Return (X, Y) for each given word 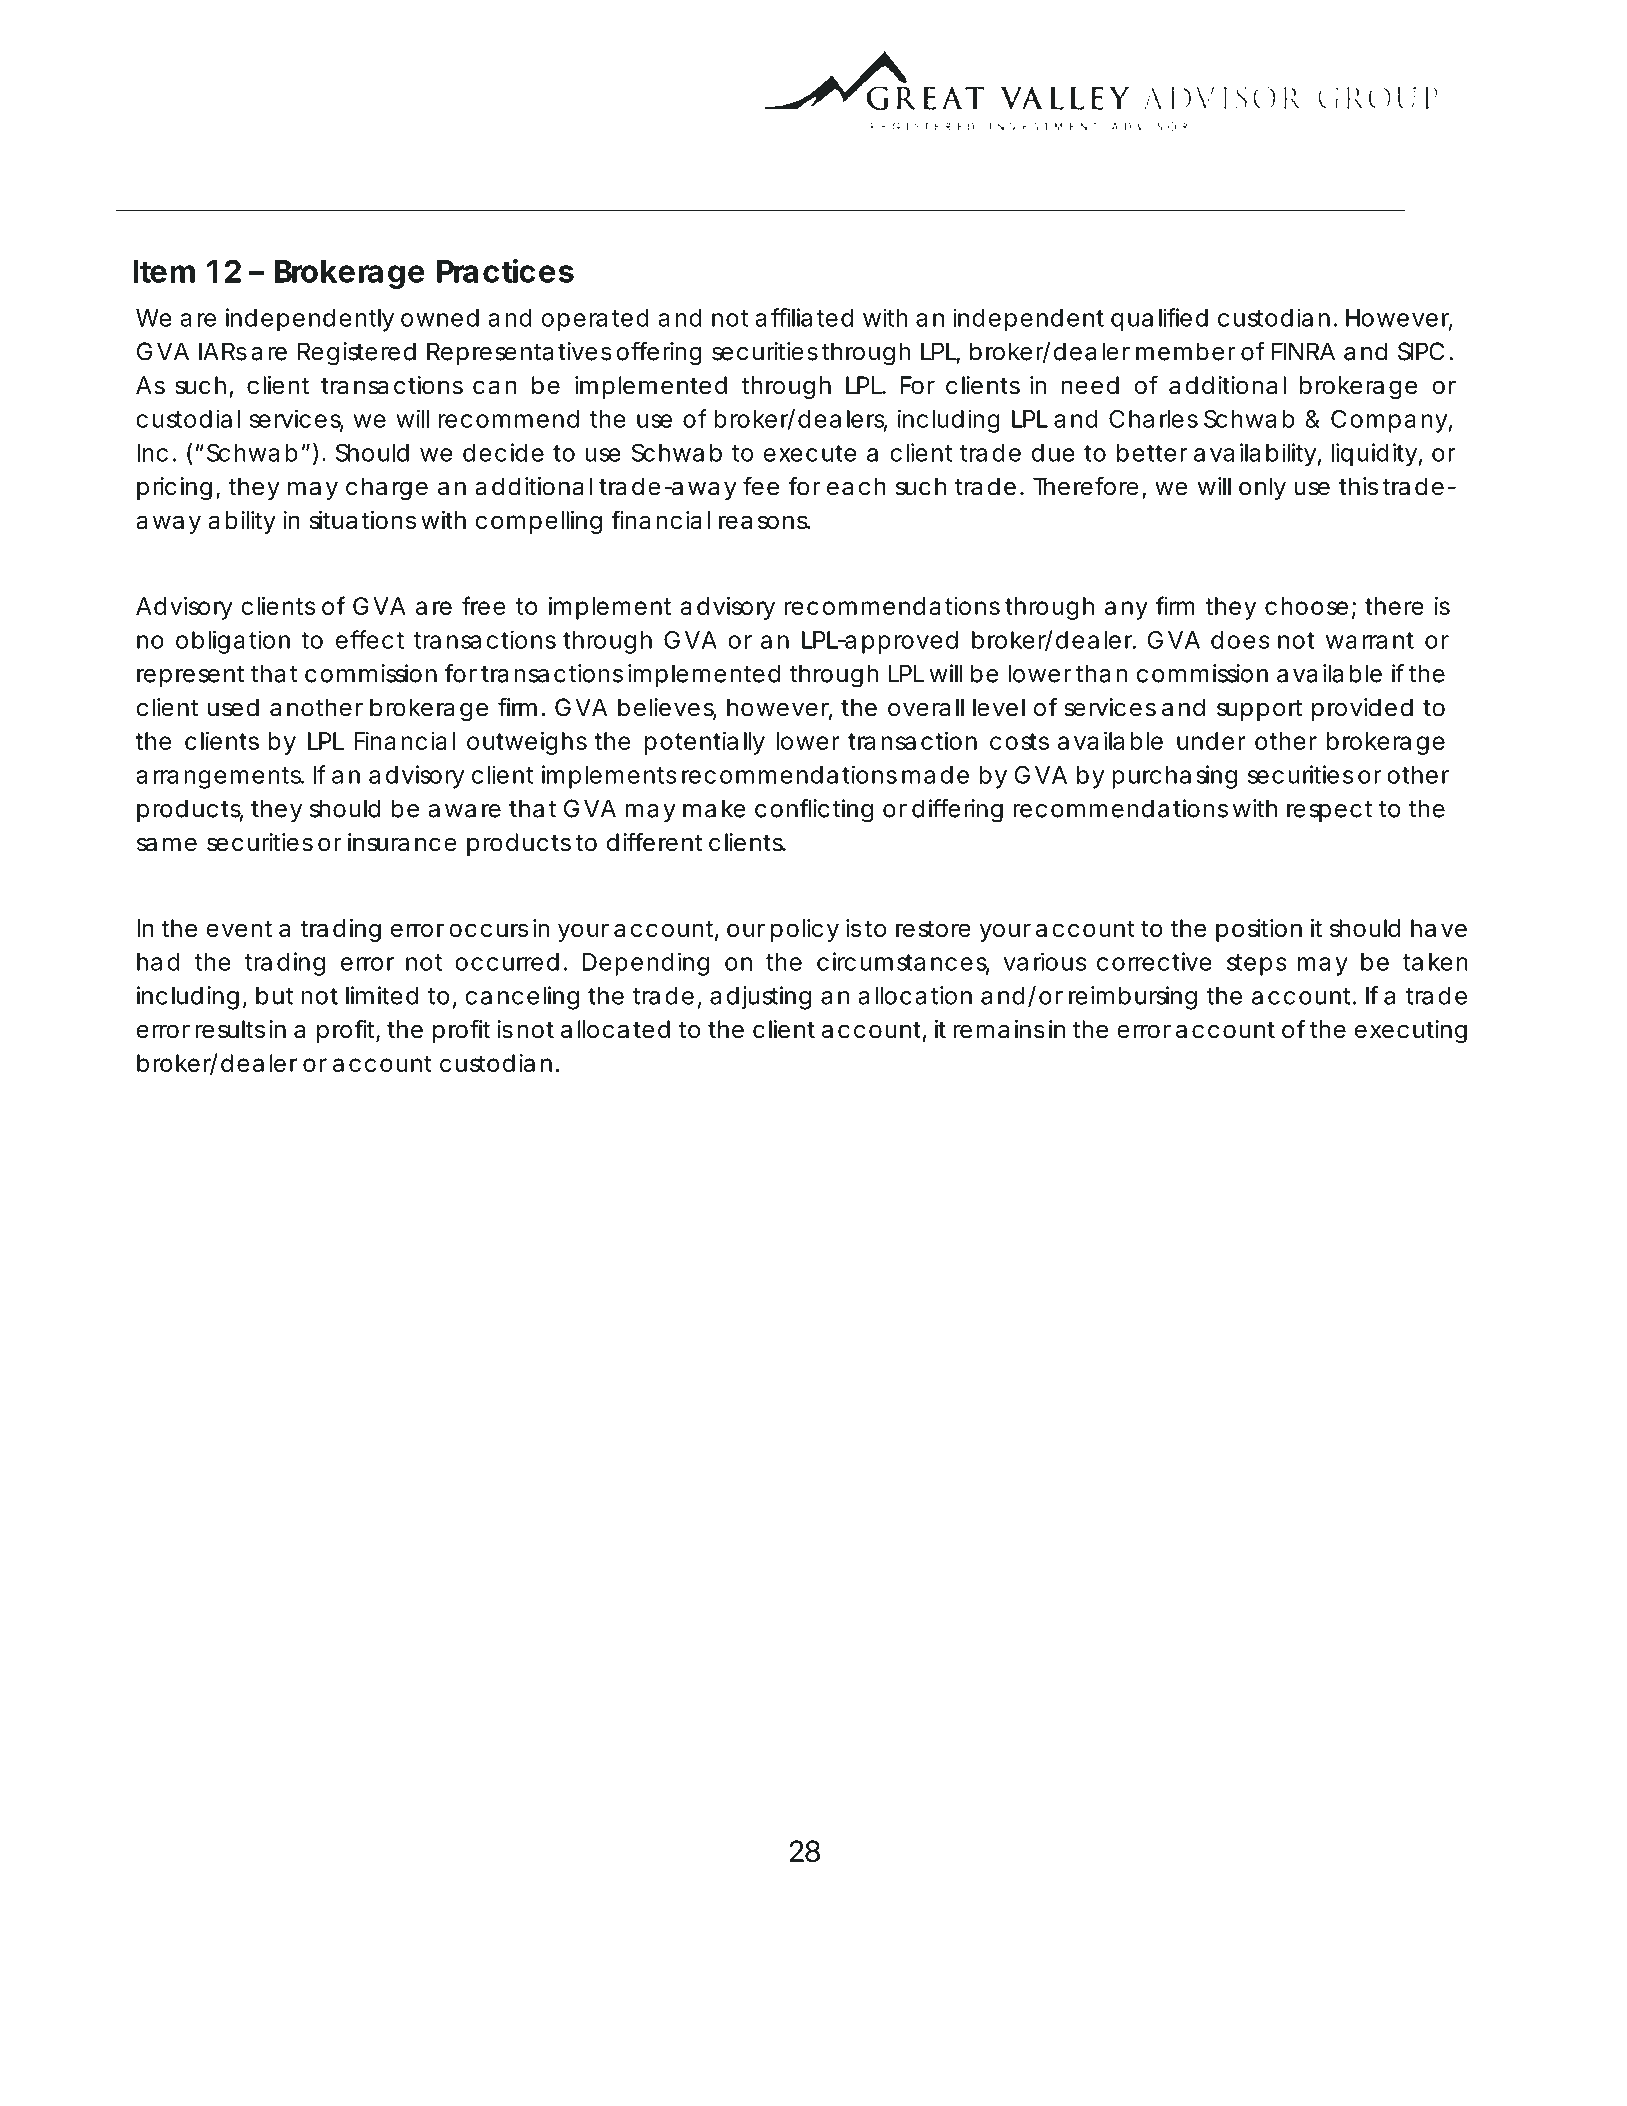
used (233, 707)
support (1259, 710)
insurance (402, 842)
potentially (705, 743)
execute (810, 453)
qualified (1159, 320)
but (274, 996)
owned (440, 318)
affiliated (804, 317)
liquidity (1374, 455)
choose (1306, 606)
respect (1329, 811)
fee (761, 486)
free (484, 605)
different (654, 842)
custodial (188, 418)
